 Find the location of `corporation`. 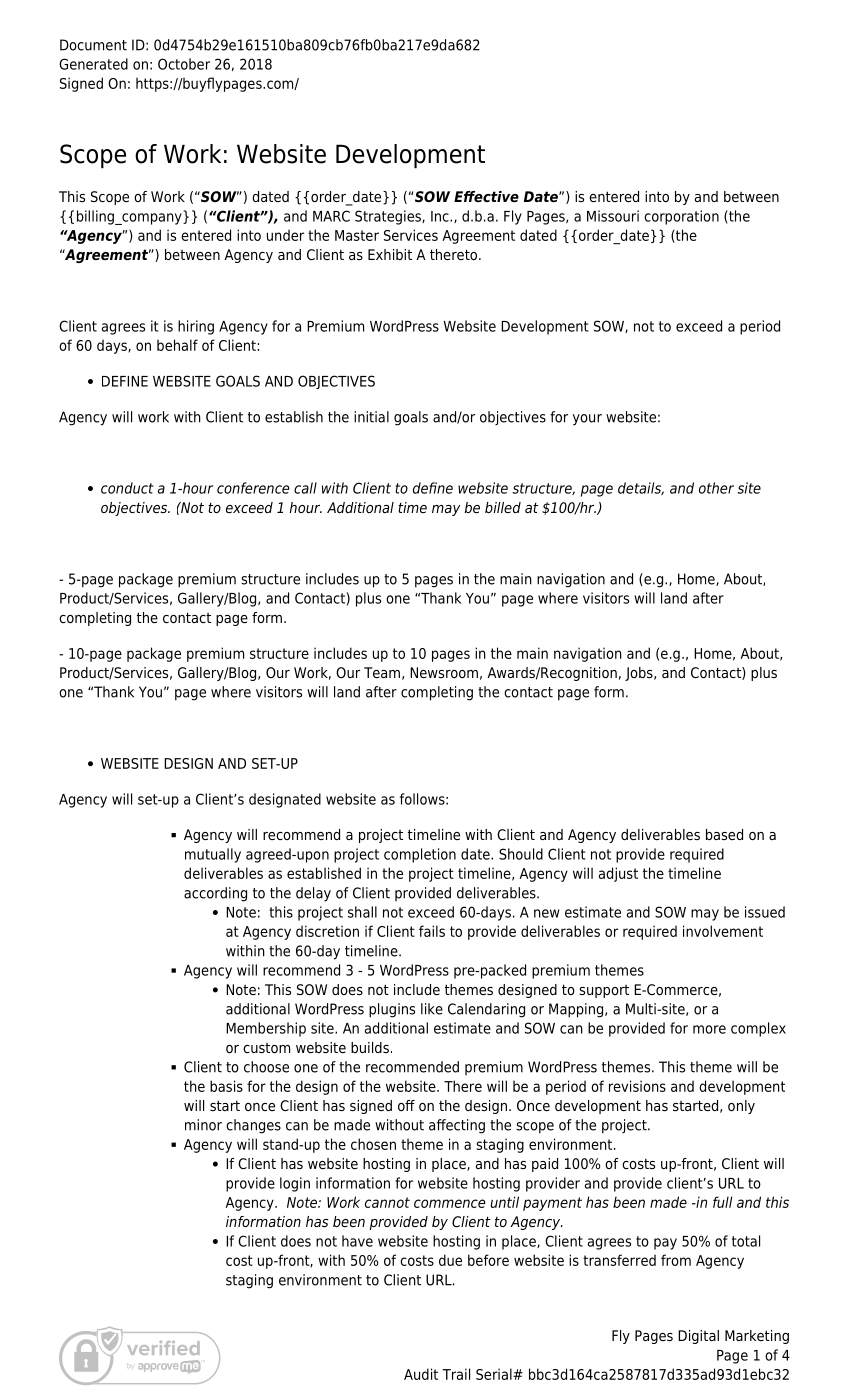

corporation is located at coordinates (681, 217).
